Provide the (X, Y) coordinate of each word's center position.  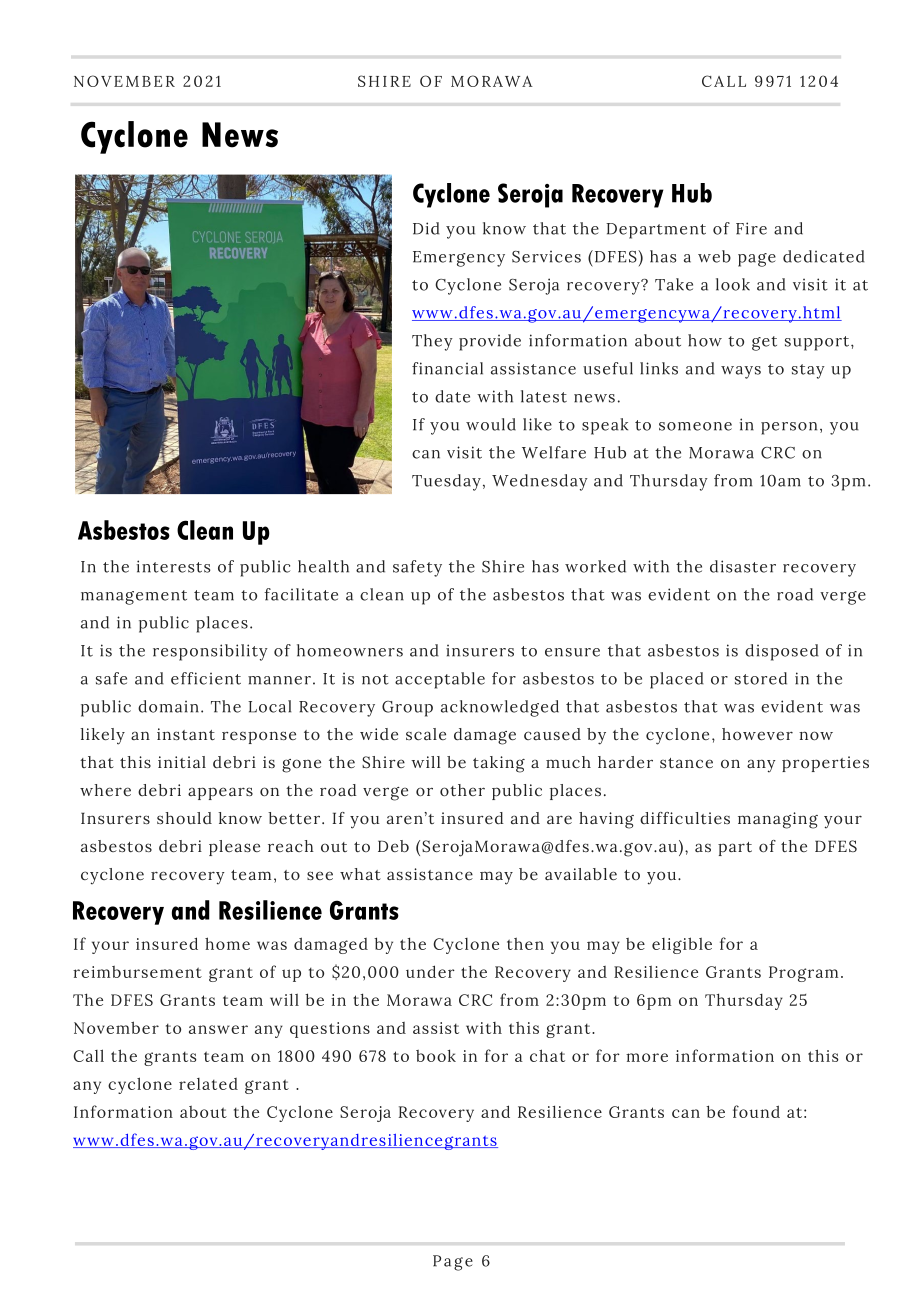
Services (546, 256)
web (714, 256)
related (208, 1084)
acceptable (440, 680)
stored (761, 678)
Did (426, 228)
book (436, 1055)
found (756, 1111)
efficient (206, 678)
